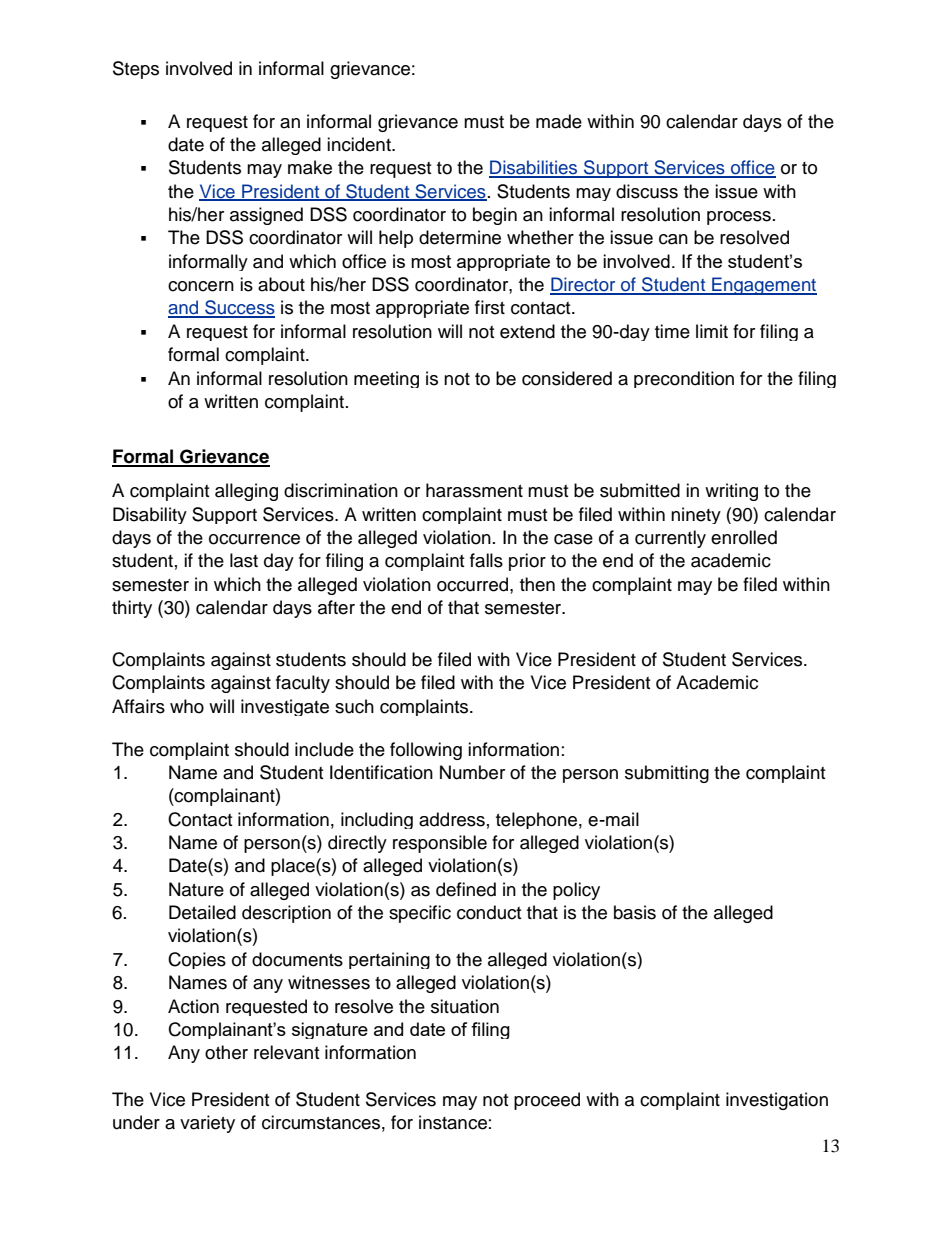 Image resolution: width=952 pixels, height=1233 pixels. I want to click on harassment, so click(474, 490).
